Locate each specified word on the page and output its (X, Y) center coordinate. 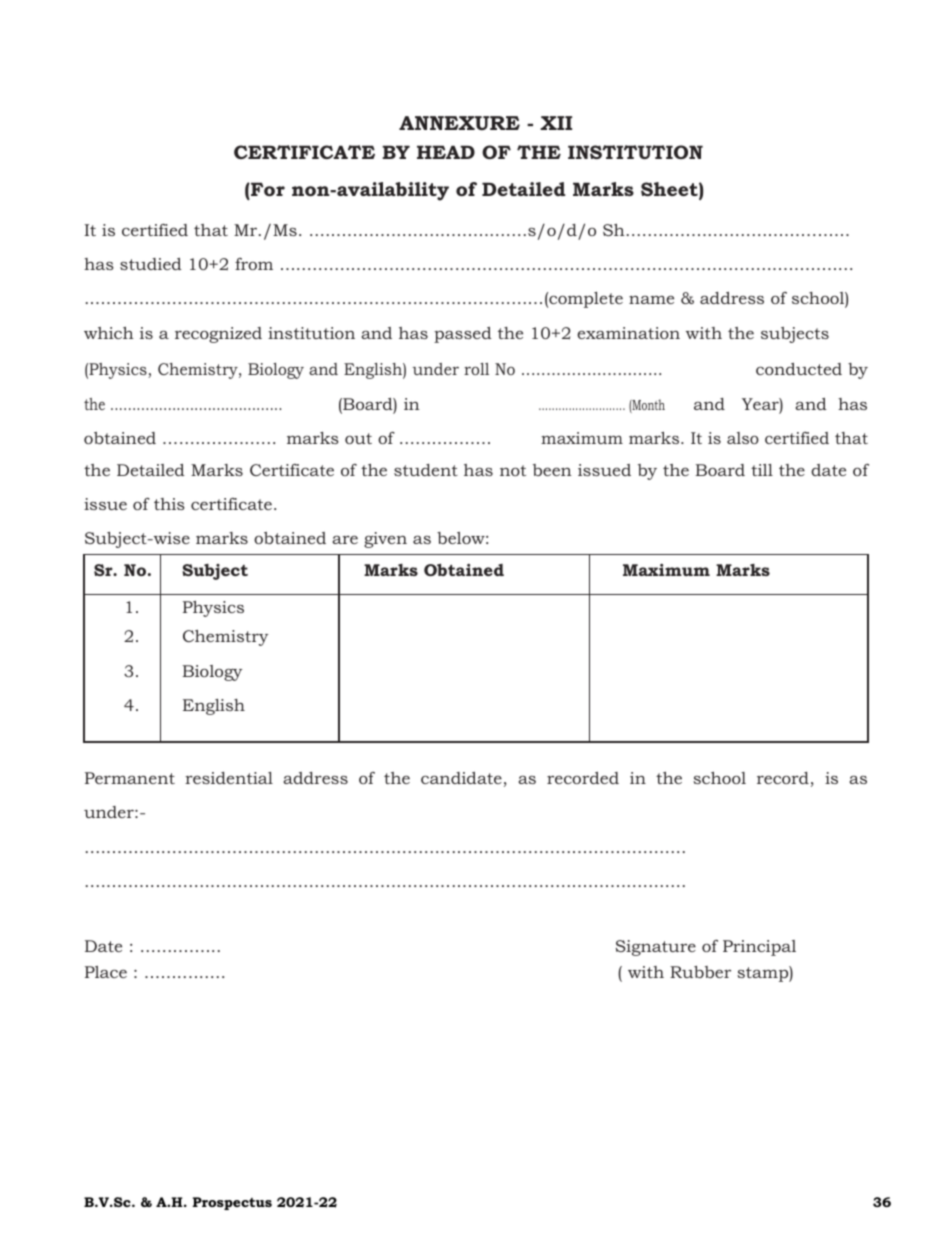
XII (556, 123)
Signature (656, 948)
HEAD (446, 152)
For (267, 189)
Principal (759, 948)
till (762, 470)
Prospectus (232, 1203)
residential (229, 778)
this (169, 504)
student (426, 470)
